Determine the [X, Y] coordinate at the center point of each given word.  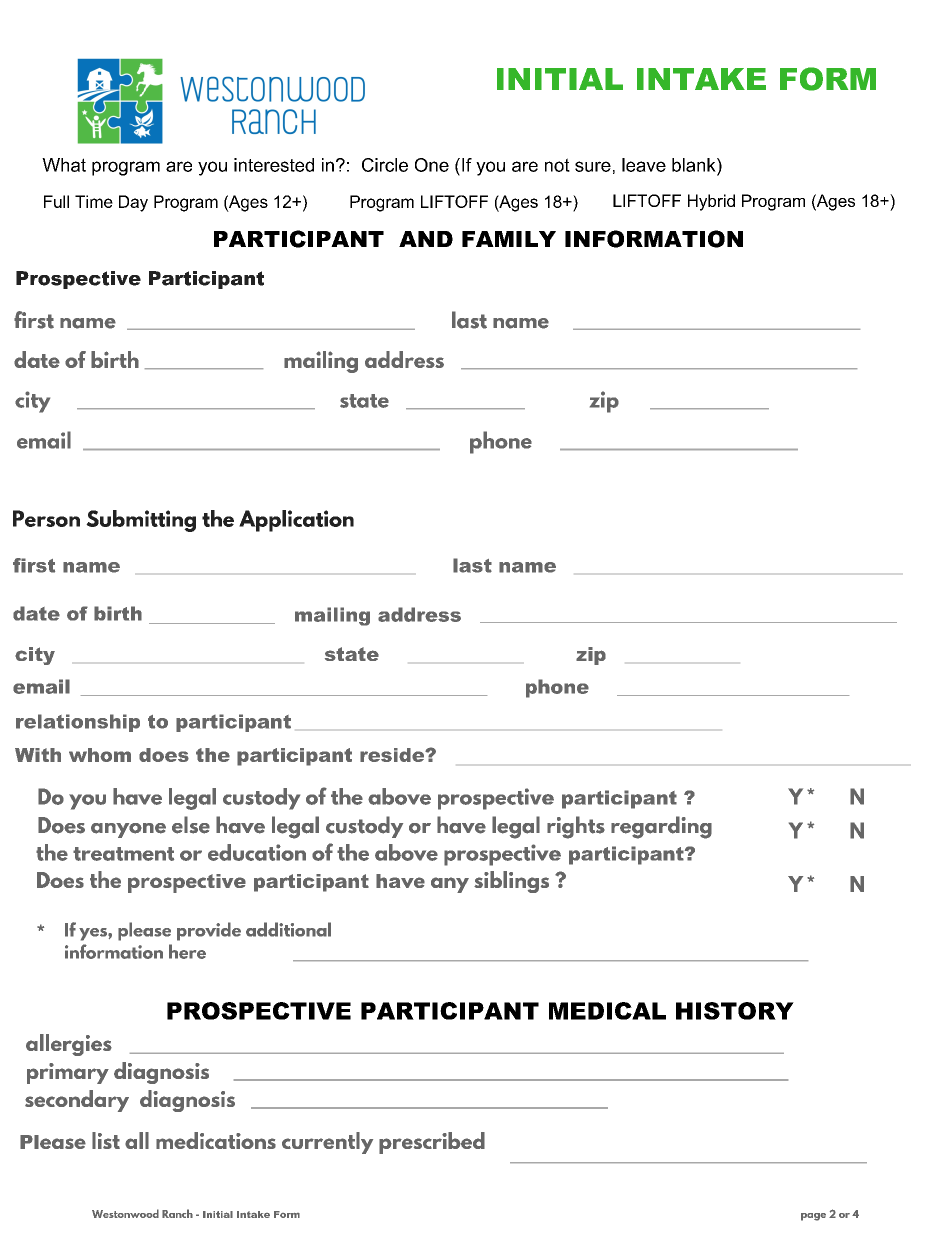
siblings [511, 882]
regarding [661, 827]
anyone [128, 830]
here [187, 951]
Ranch [177, 1213]
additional [288, 929]
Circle [385, 165]
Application [296, 521]
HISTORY [735, 1011]
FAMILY [509, 239]
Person [46, 518]
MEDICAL [607, 1011]
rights [576, 827]
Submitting [141, 521]
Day [133, 203]
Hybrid [711, 202]
